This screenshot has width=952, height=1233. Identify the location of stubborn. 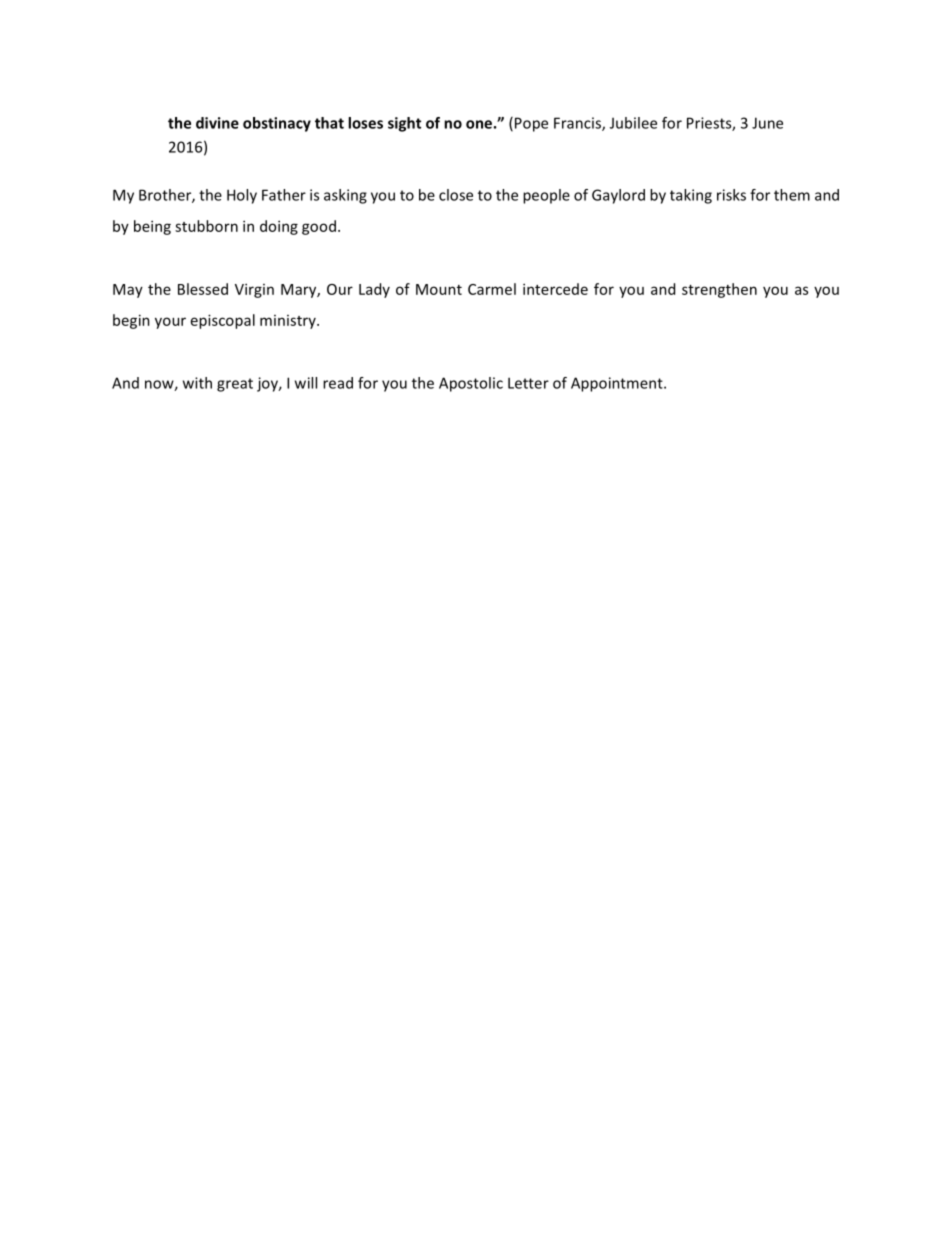
(206, 226).
